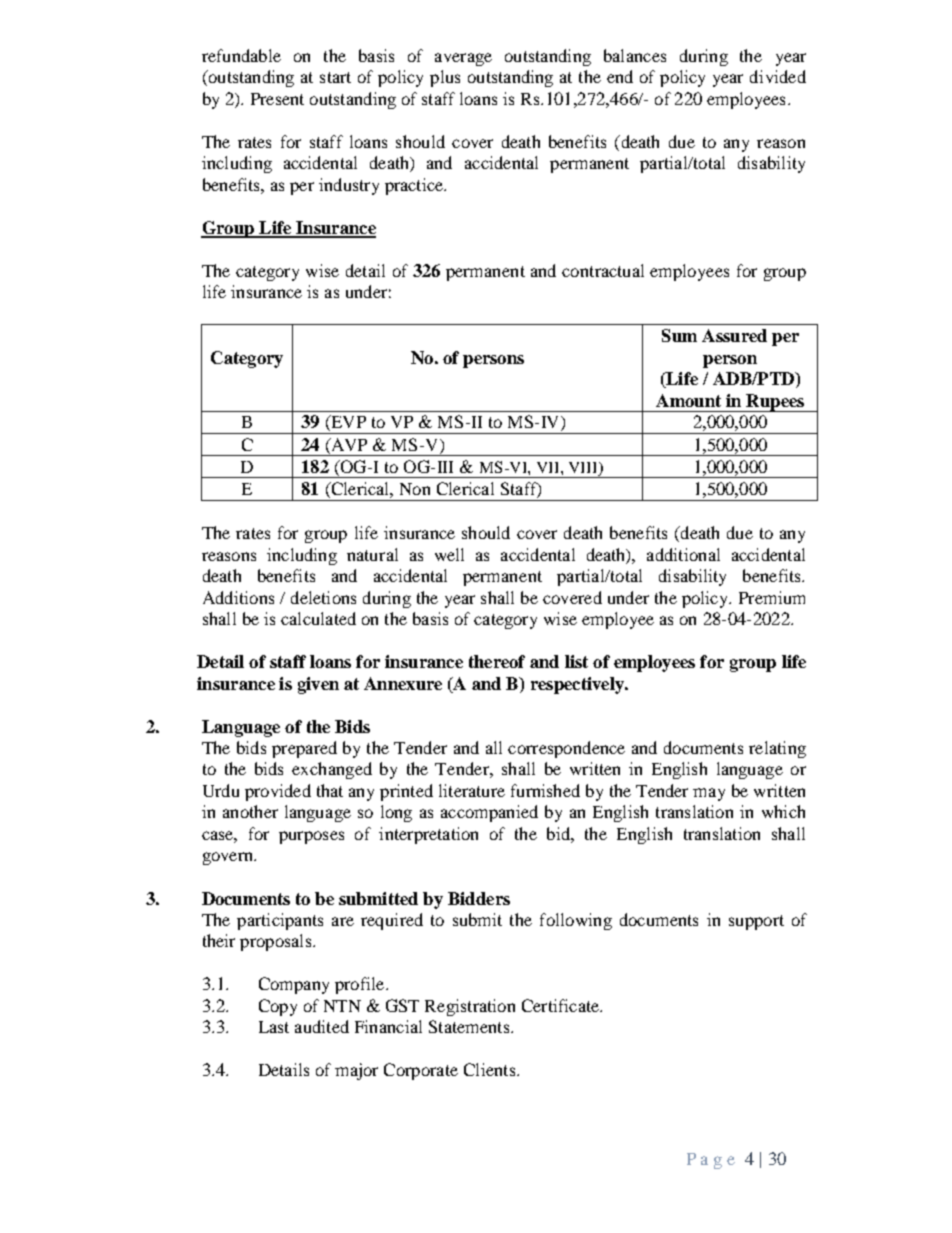 This document has height=1233, width=952. Describe the element at coordinates (277, 99) in the document. I see `Present` at that location.
